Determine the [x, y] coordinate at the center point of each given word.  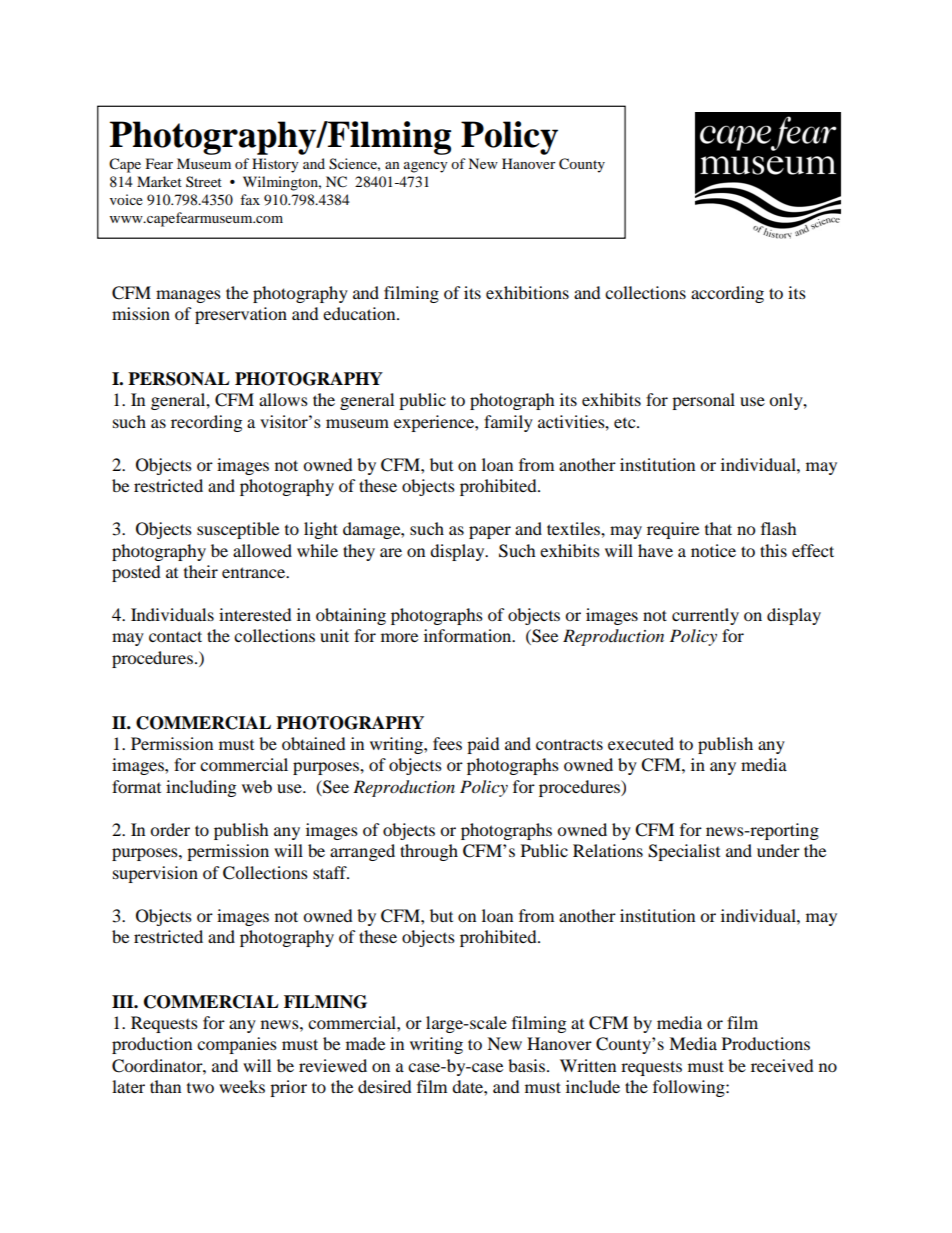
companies [237, 1045]
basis [526, 1065]
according [727, 294]
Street [204, 181]
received [782, 1065]
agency [426, 167]
